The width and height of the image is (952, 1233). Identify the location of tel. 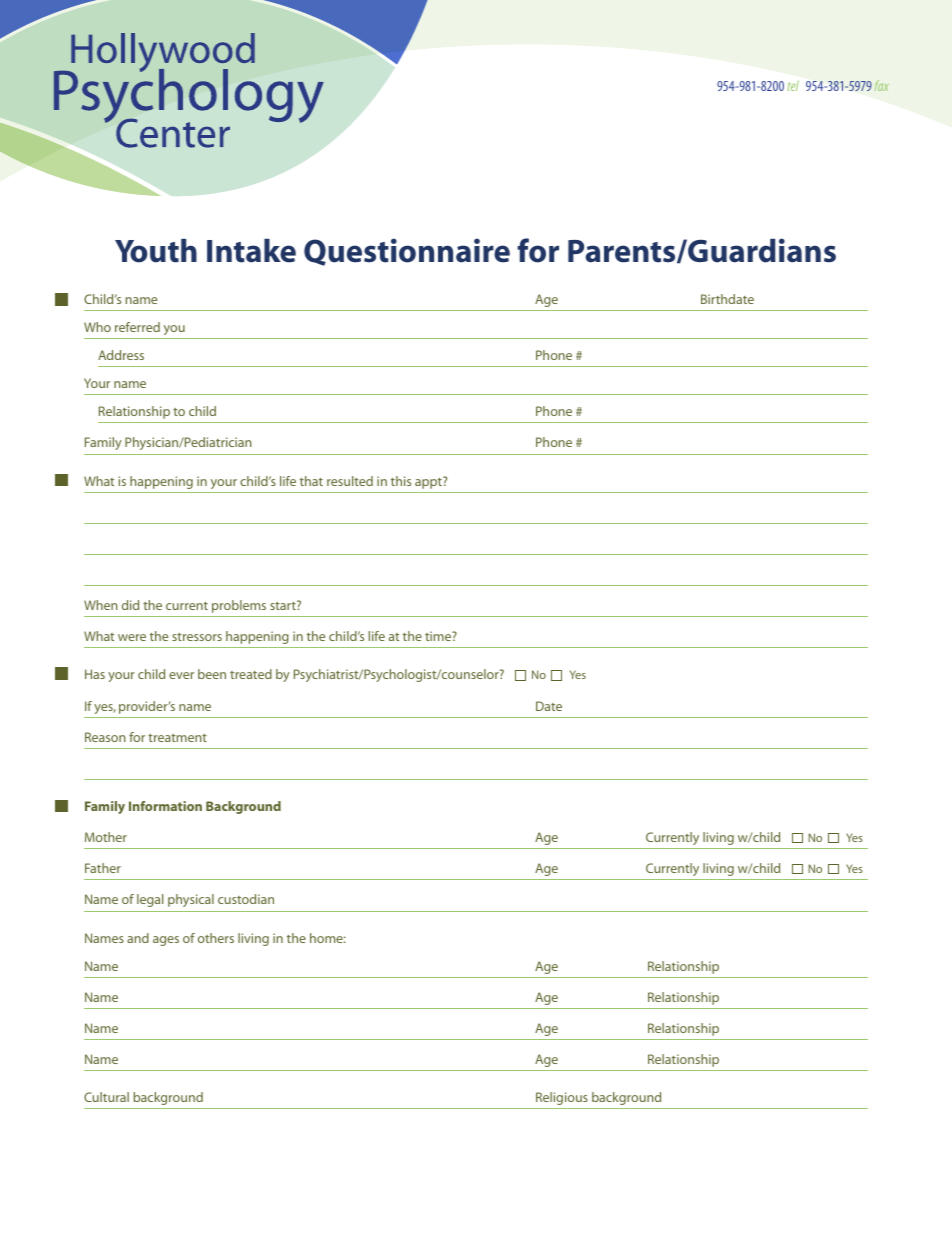
(793, 85).
